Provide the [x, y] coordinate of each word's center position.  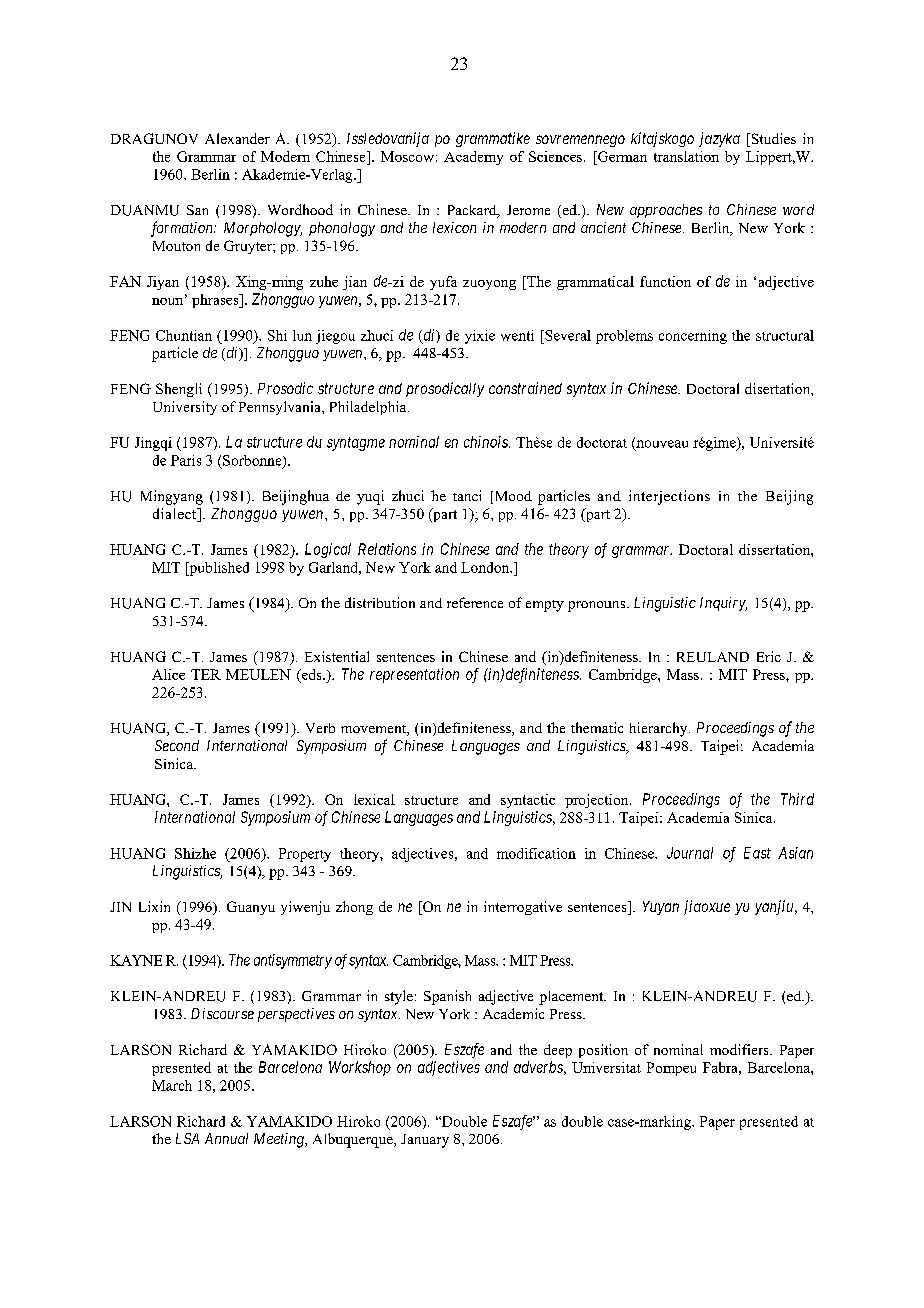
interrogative [523, 908]
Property [305, 855]
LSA [187, 1138]
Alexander [237, 138]
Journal [690, 853]
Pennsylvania [281, 408]
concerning [693, 337]
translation [686, 156]
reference [475, 602]
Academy [473, 158]
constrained [525, 388]
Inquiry [723, 604]
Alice [168, 674]
